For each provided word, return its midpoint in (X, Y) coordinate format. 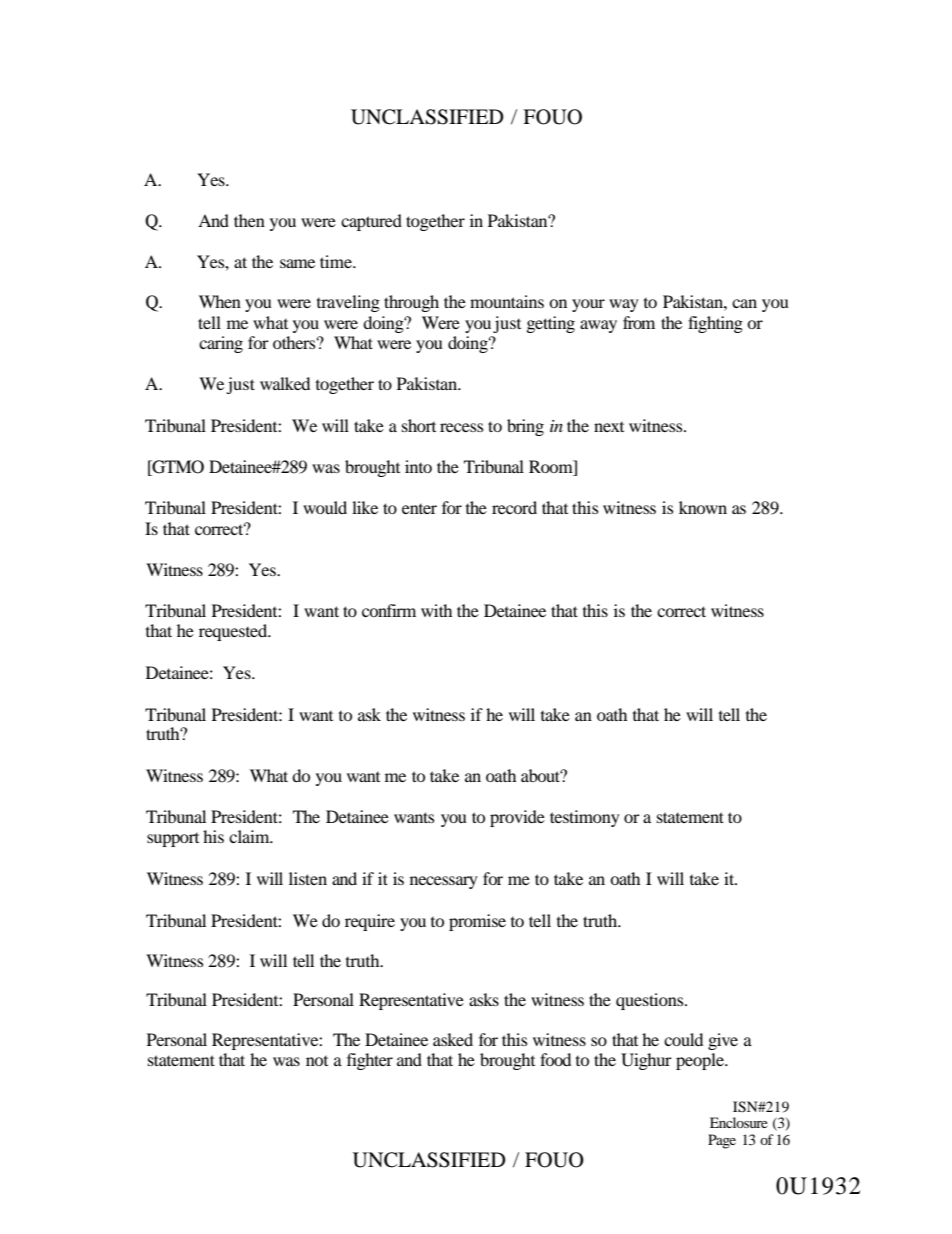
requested (234, 632)
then (249, 220)
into (418, 466)
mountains (507, 301)
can (744, 303)
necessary (444, 882)
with (436, 610)
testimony (585, 818)
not (317, 1060)
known (703, 507)
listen (308, 878)
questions (651, 1001)
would (325, 507)
